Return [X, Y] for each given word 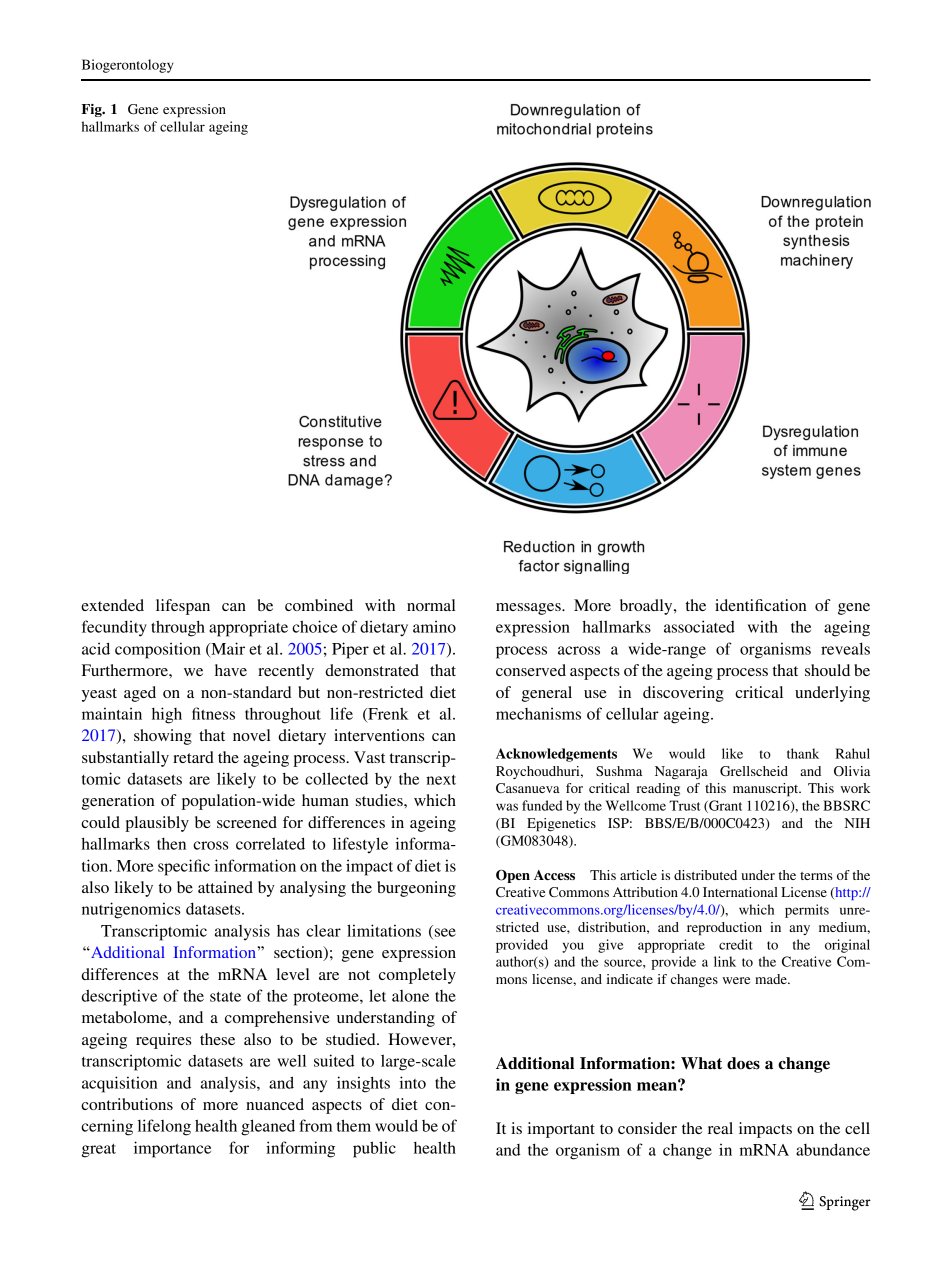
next [441, 780]
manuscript [767, 790]
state [225, 997]
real [720, 1128]
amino [434, 626]
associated [699, 626]
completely [417, 976]
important [561, 1130]
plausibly [157, 824]
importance [172, 1149]
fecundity [114, 628]
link [725, 961]
